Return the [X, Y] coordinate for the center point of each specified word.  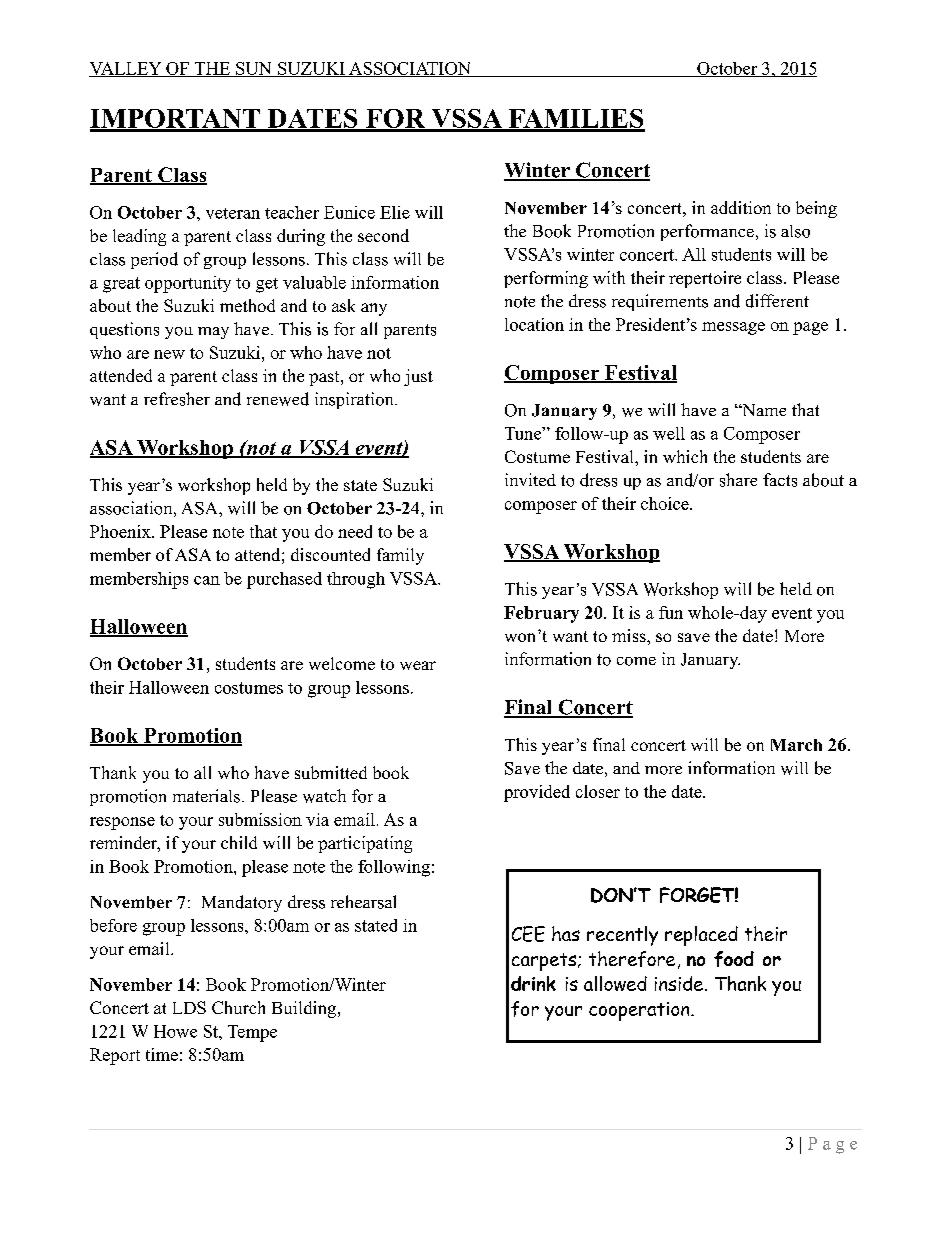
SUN [254, 69]
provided [537, 793]
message [733, 328]
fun [671, 612]
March [796, 745]
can [207, 580]
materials [206, 796]
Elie [395, 212]
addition [741, 207]
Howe [175, 1031]
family [400, 556]
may [213, 333]
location [534, 324]
